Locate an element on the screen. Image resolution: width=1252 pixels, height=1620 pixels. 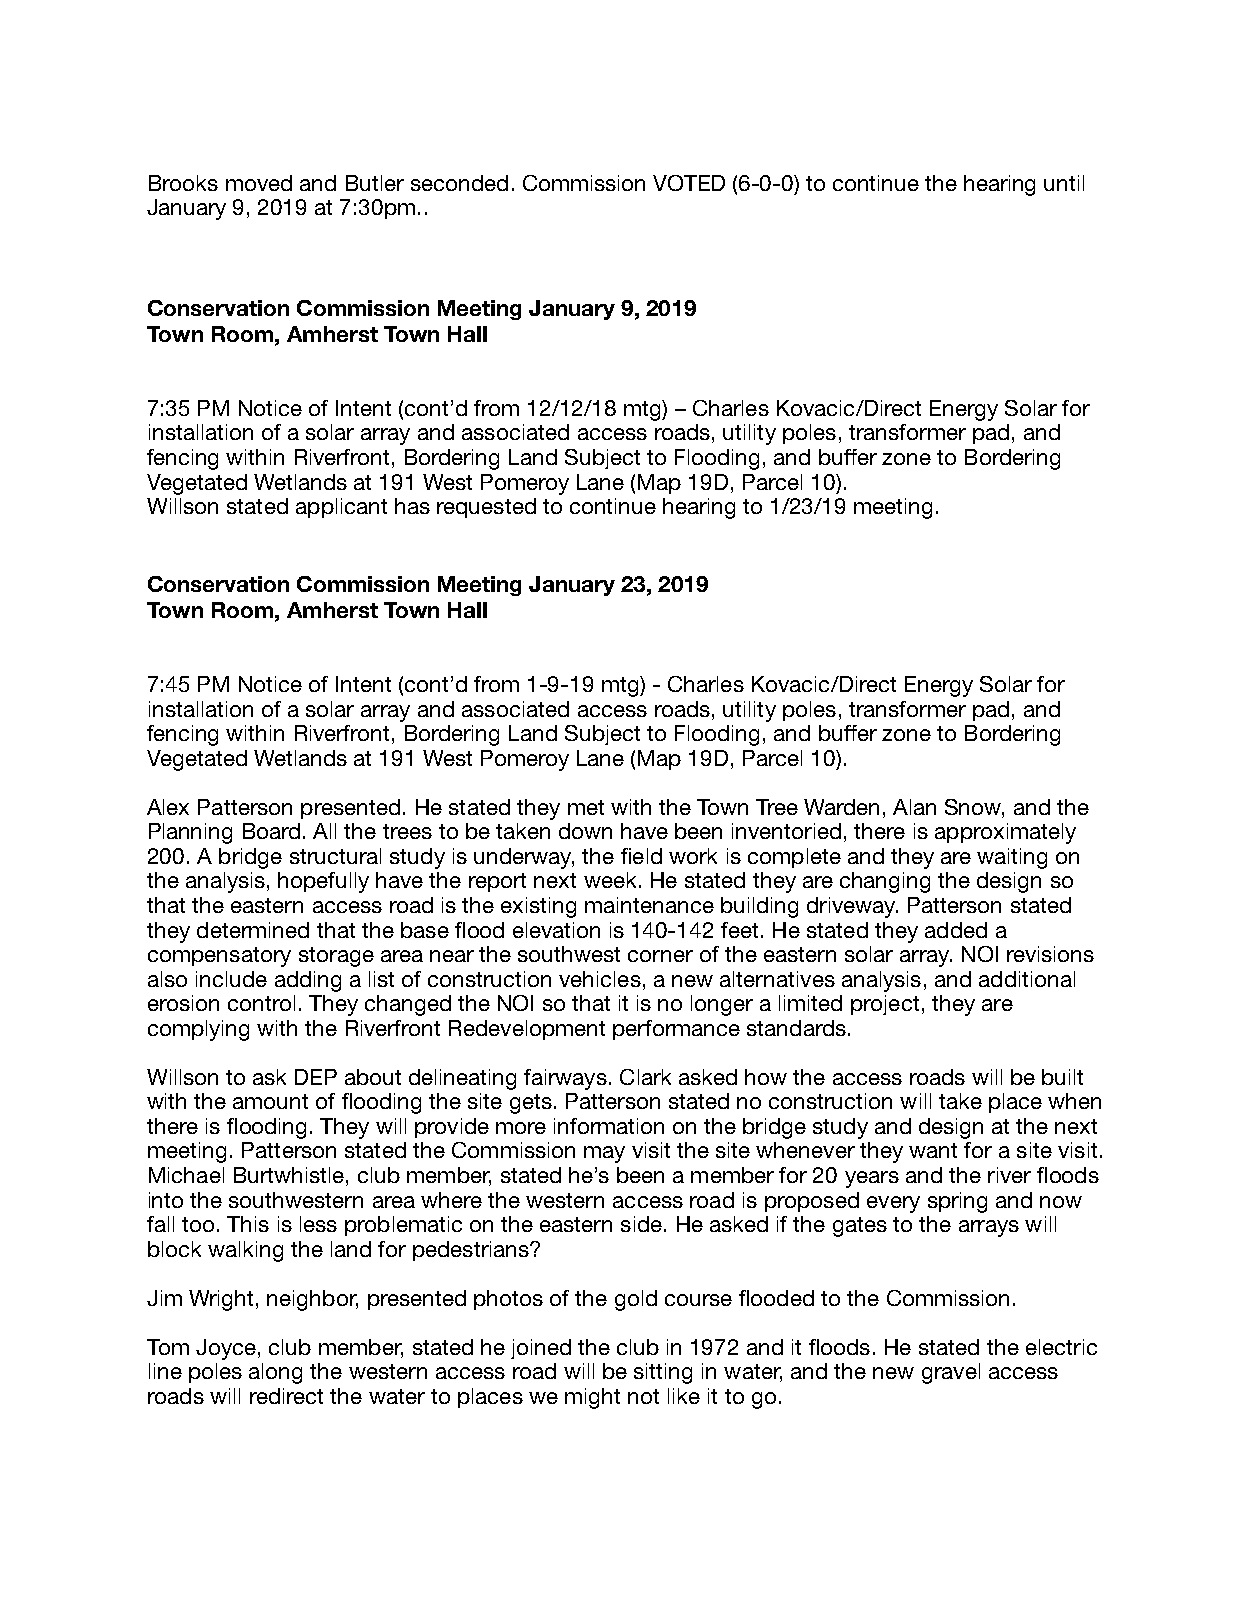
along is located at coordinates (275, 1373).
